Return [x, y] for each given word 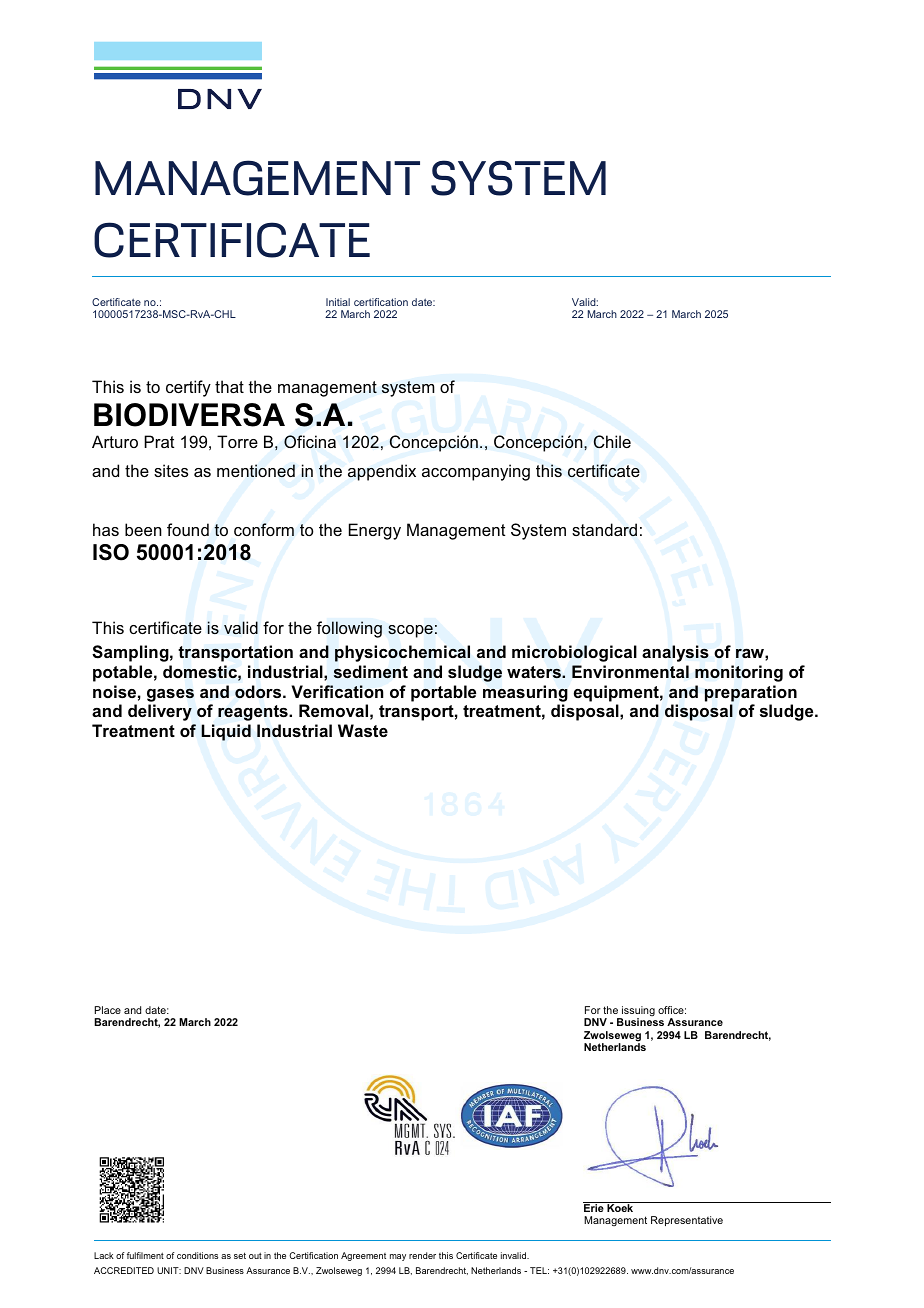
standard [604, 529]
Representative [687, 1221]
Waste [363, 730]
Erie [594, 1207]
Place [108, 1010]
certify [188, 388]
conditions [197, 1255]
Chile [612, 441]
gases [170, 695]
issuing [637, 1012]
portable [443, 693]
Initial [338, 302]
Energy [375, 531]
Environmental [630, 671]
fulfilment [145, 1255]
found [188, 529]
